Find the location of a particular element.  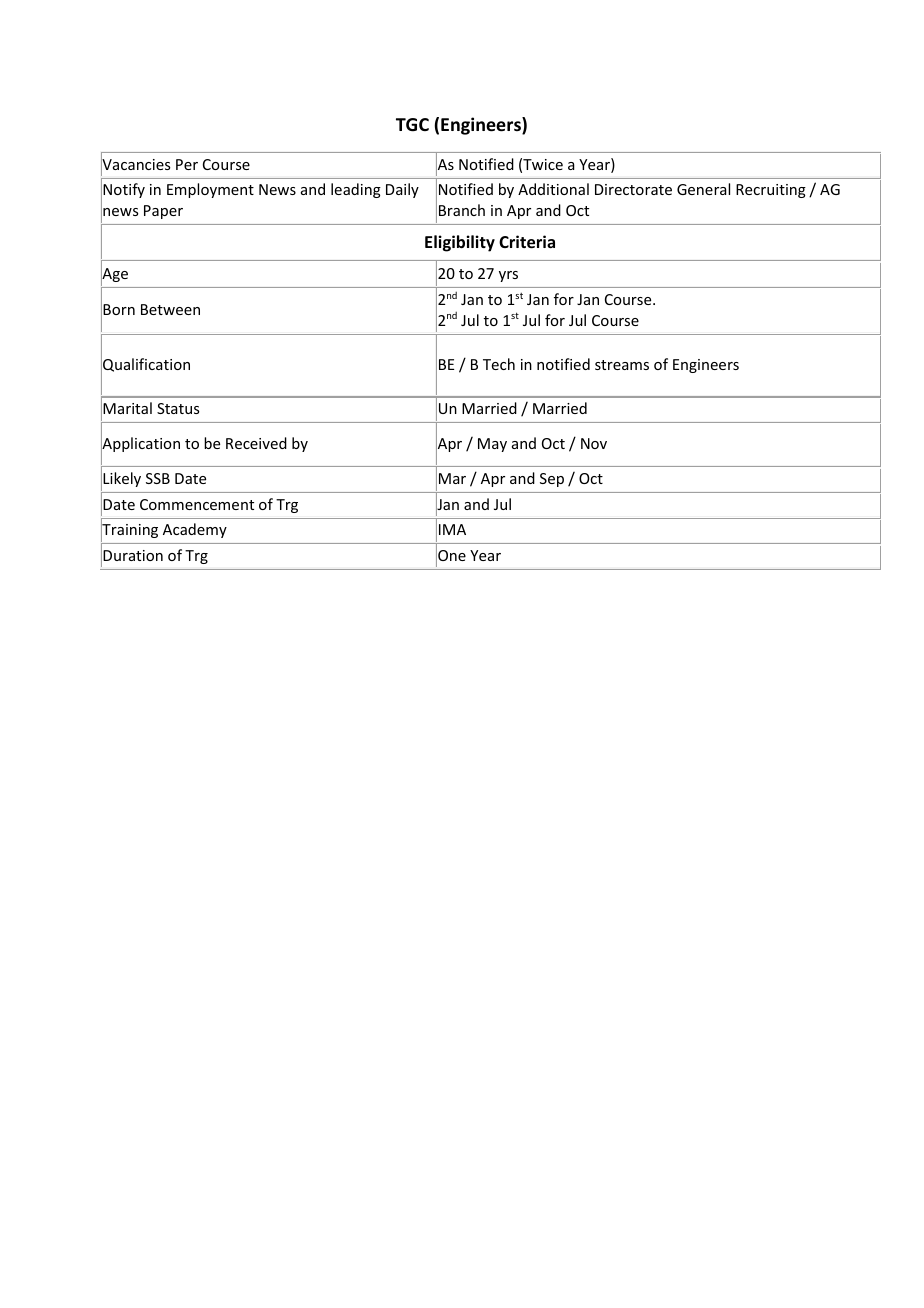

Employment is located at coordinates (210, 190).
